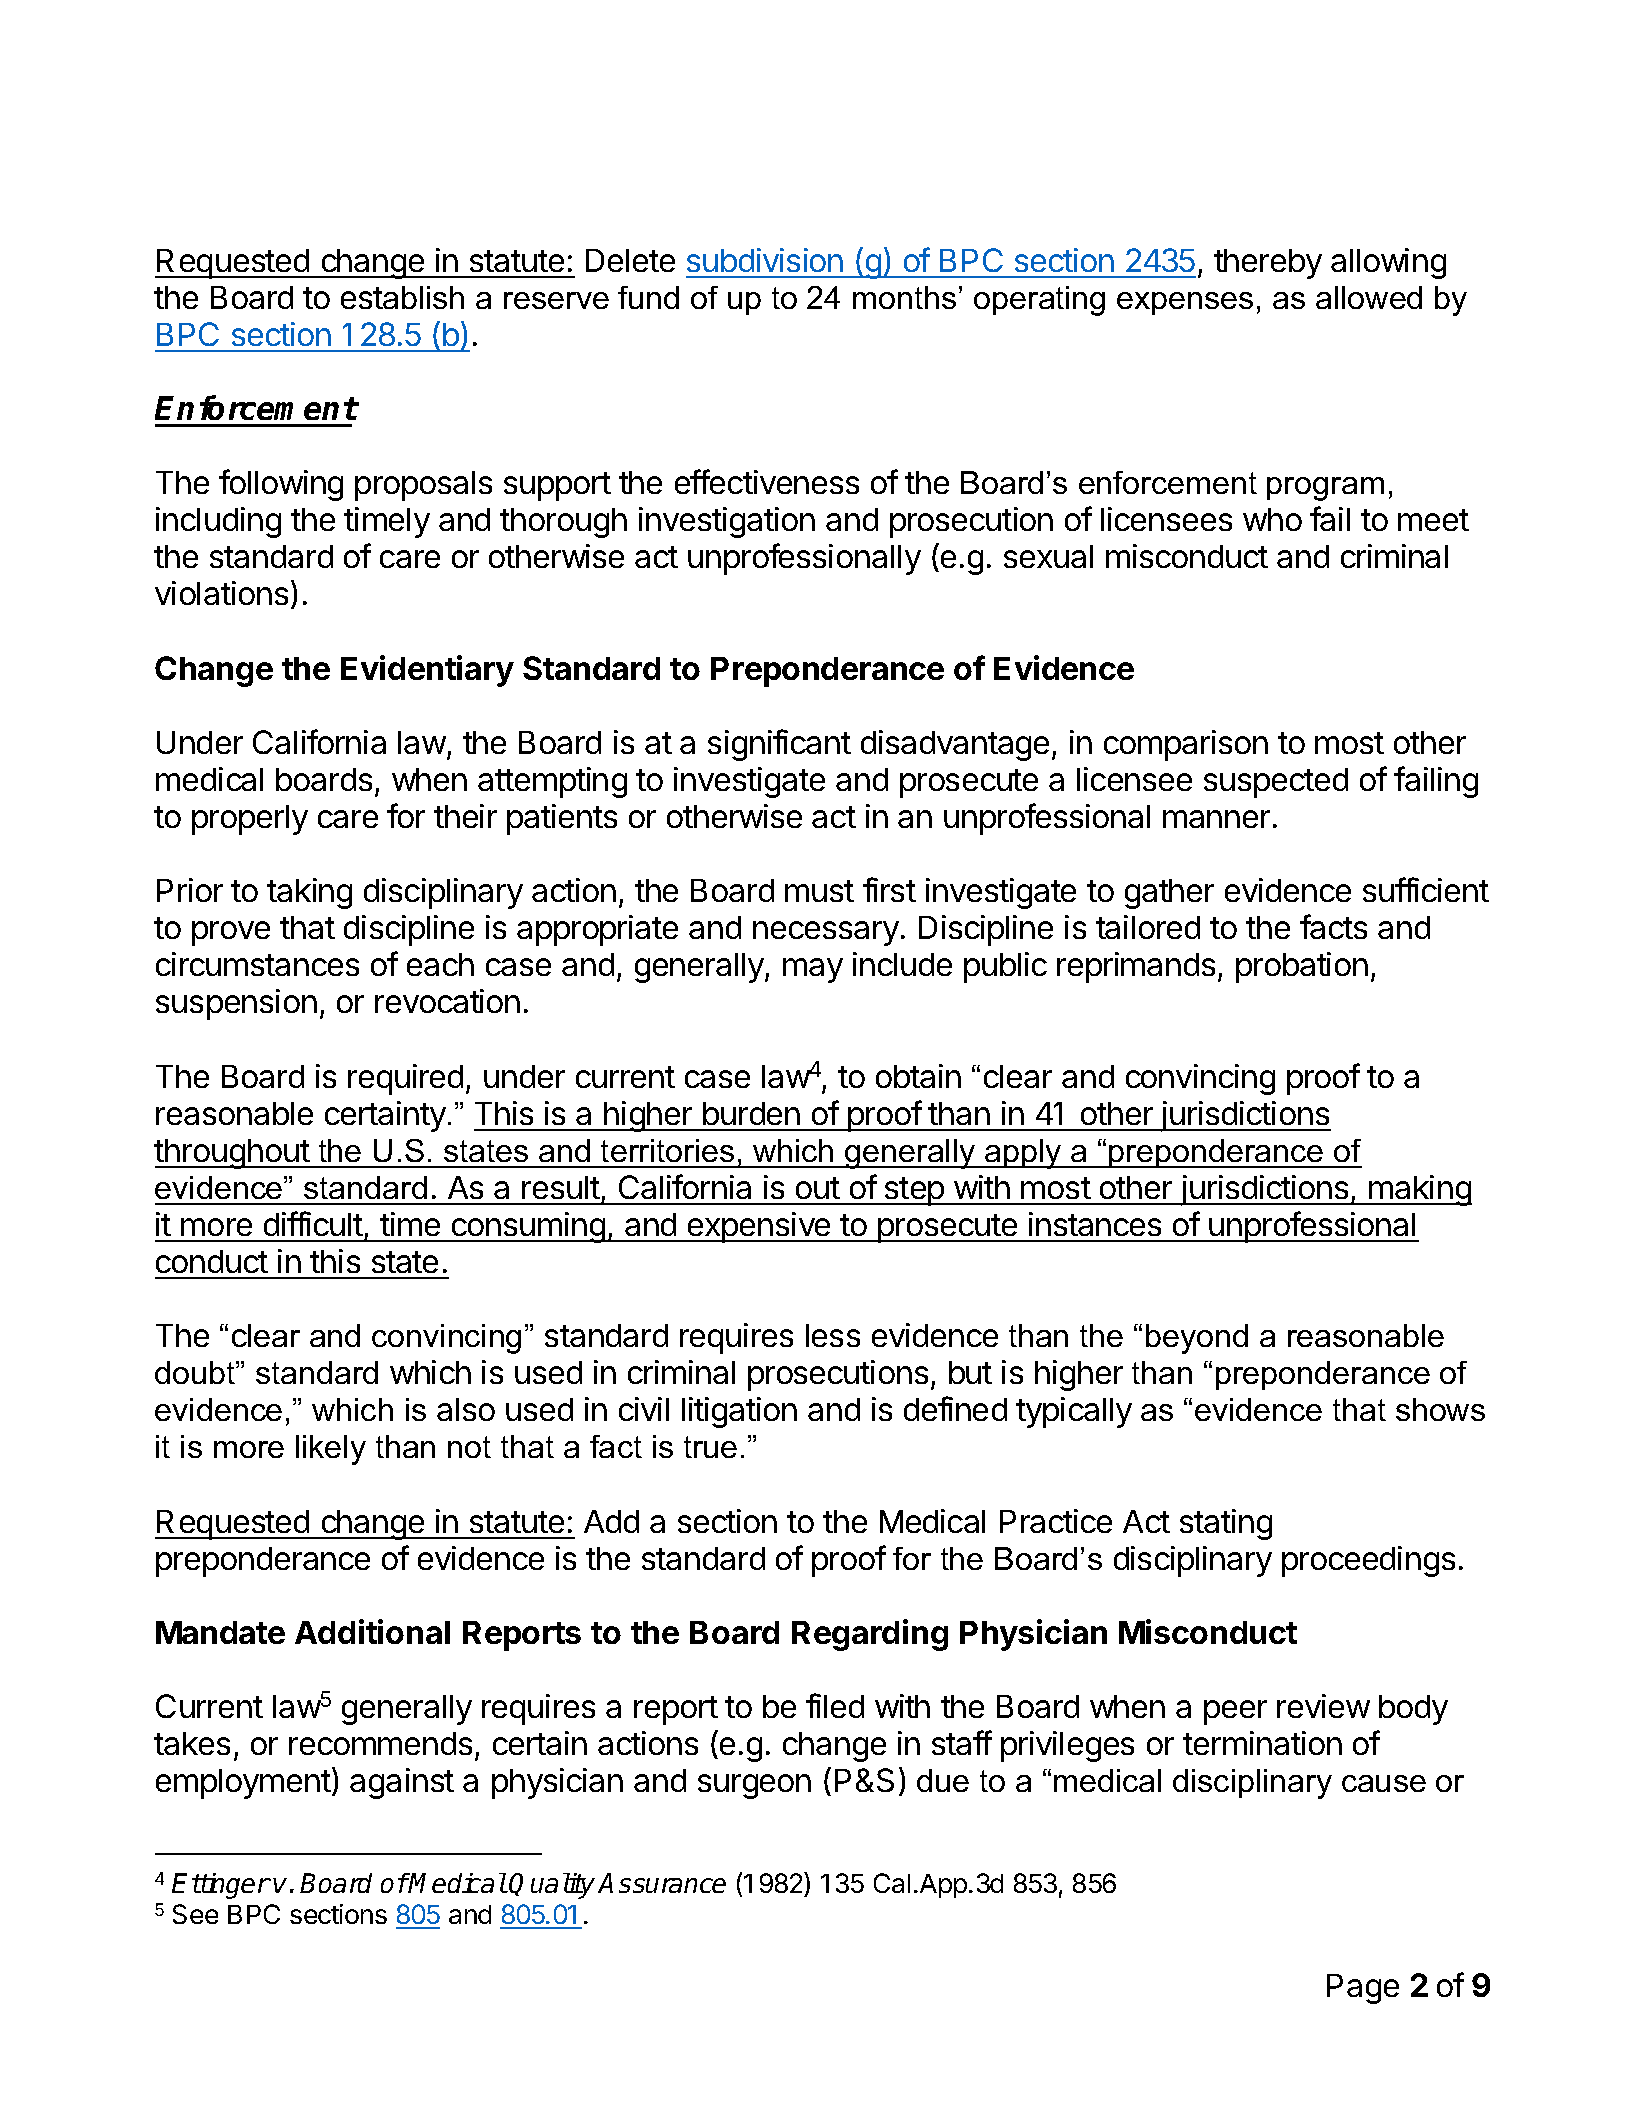 The image size is (1644, 2128). What do you see at coordinates (1197, 1339) in the screenshot?
I see `beyond` at bounding box center [1197, 1339].
